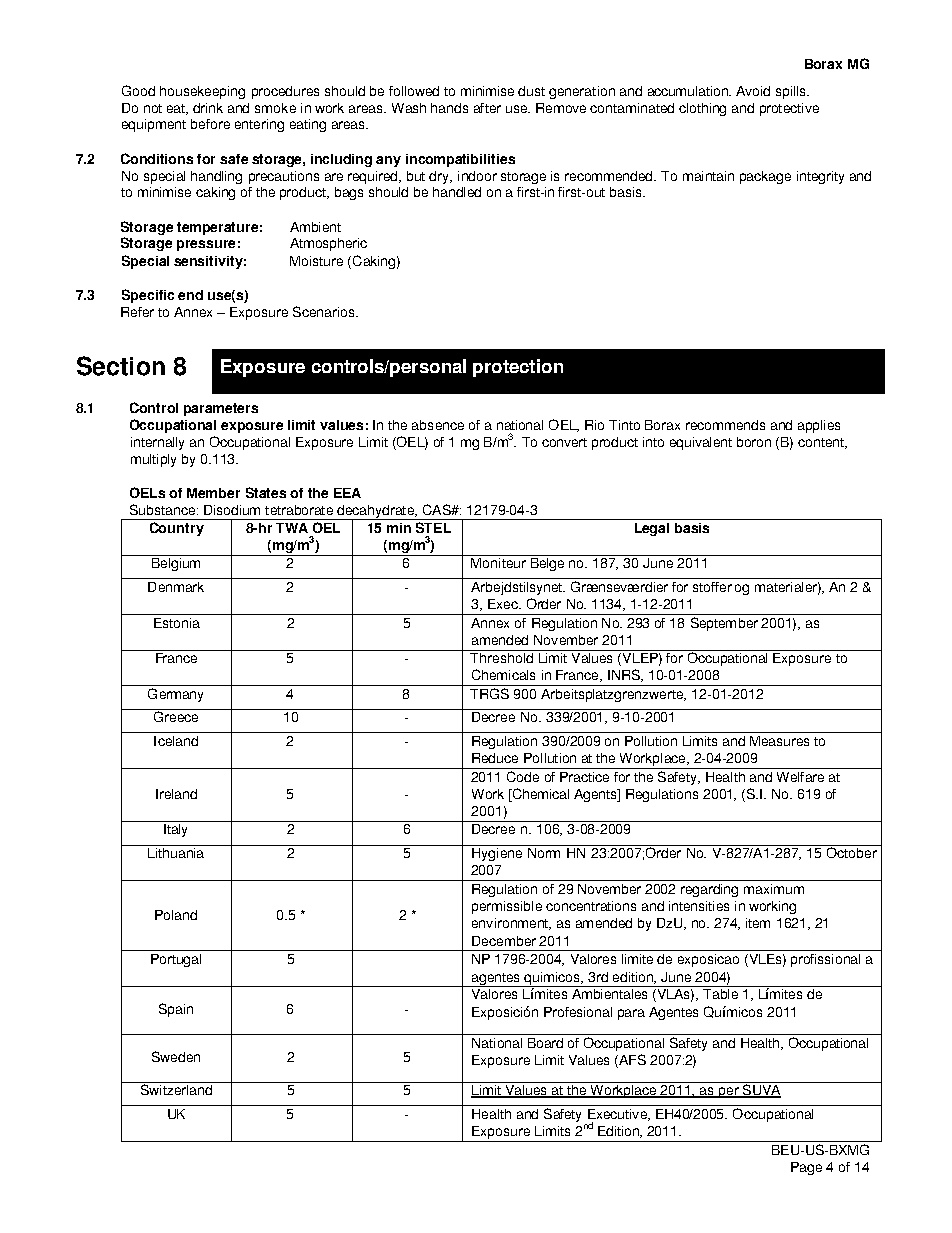  What do you see at coordinates (806, 1168) in the page?
I see `Page` at bounding box center [806, 1168].
